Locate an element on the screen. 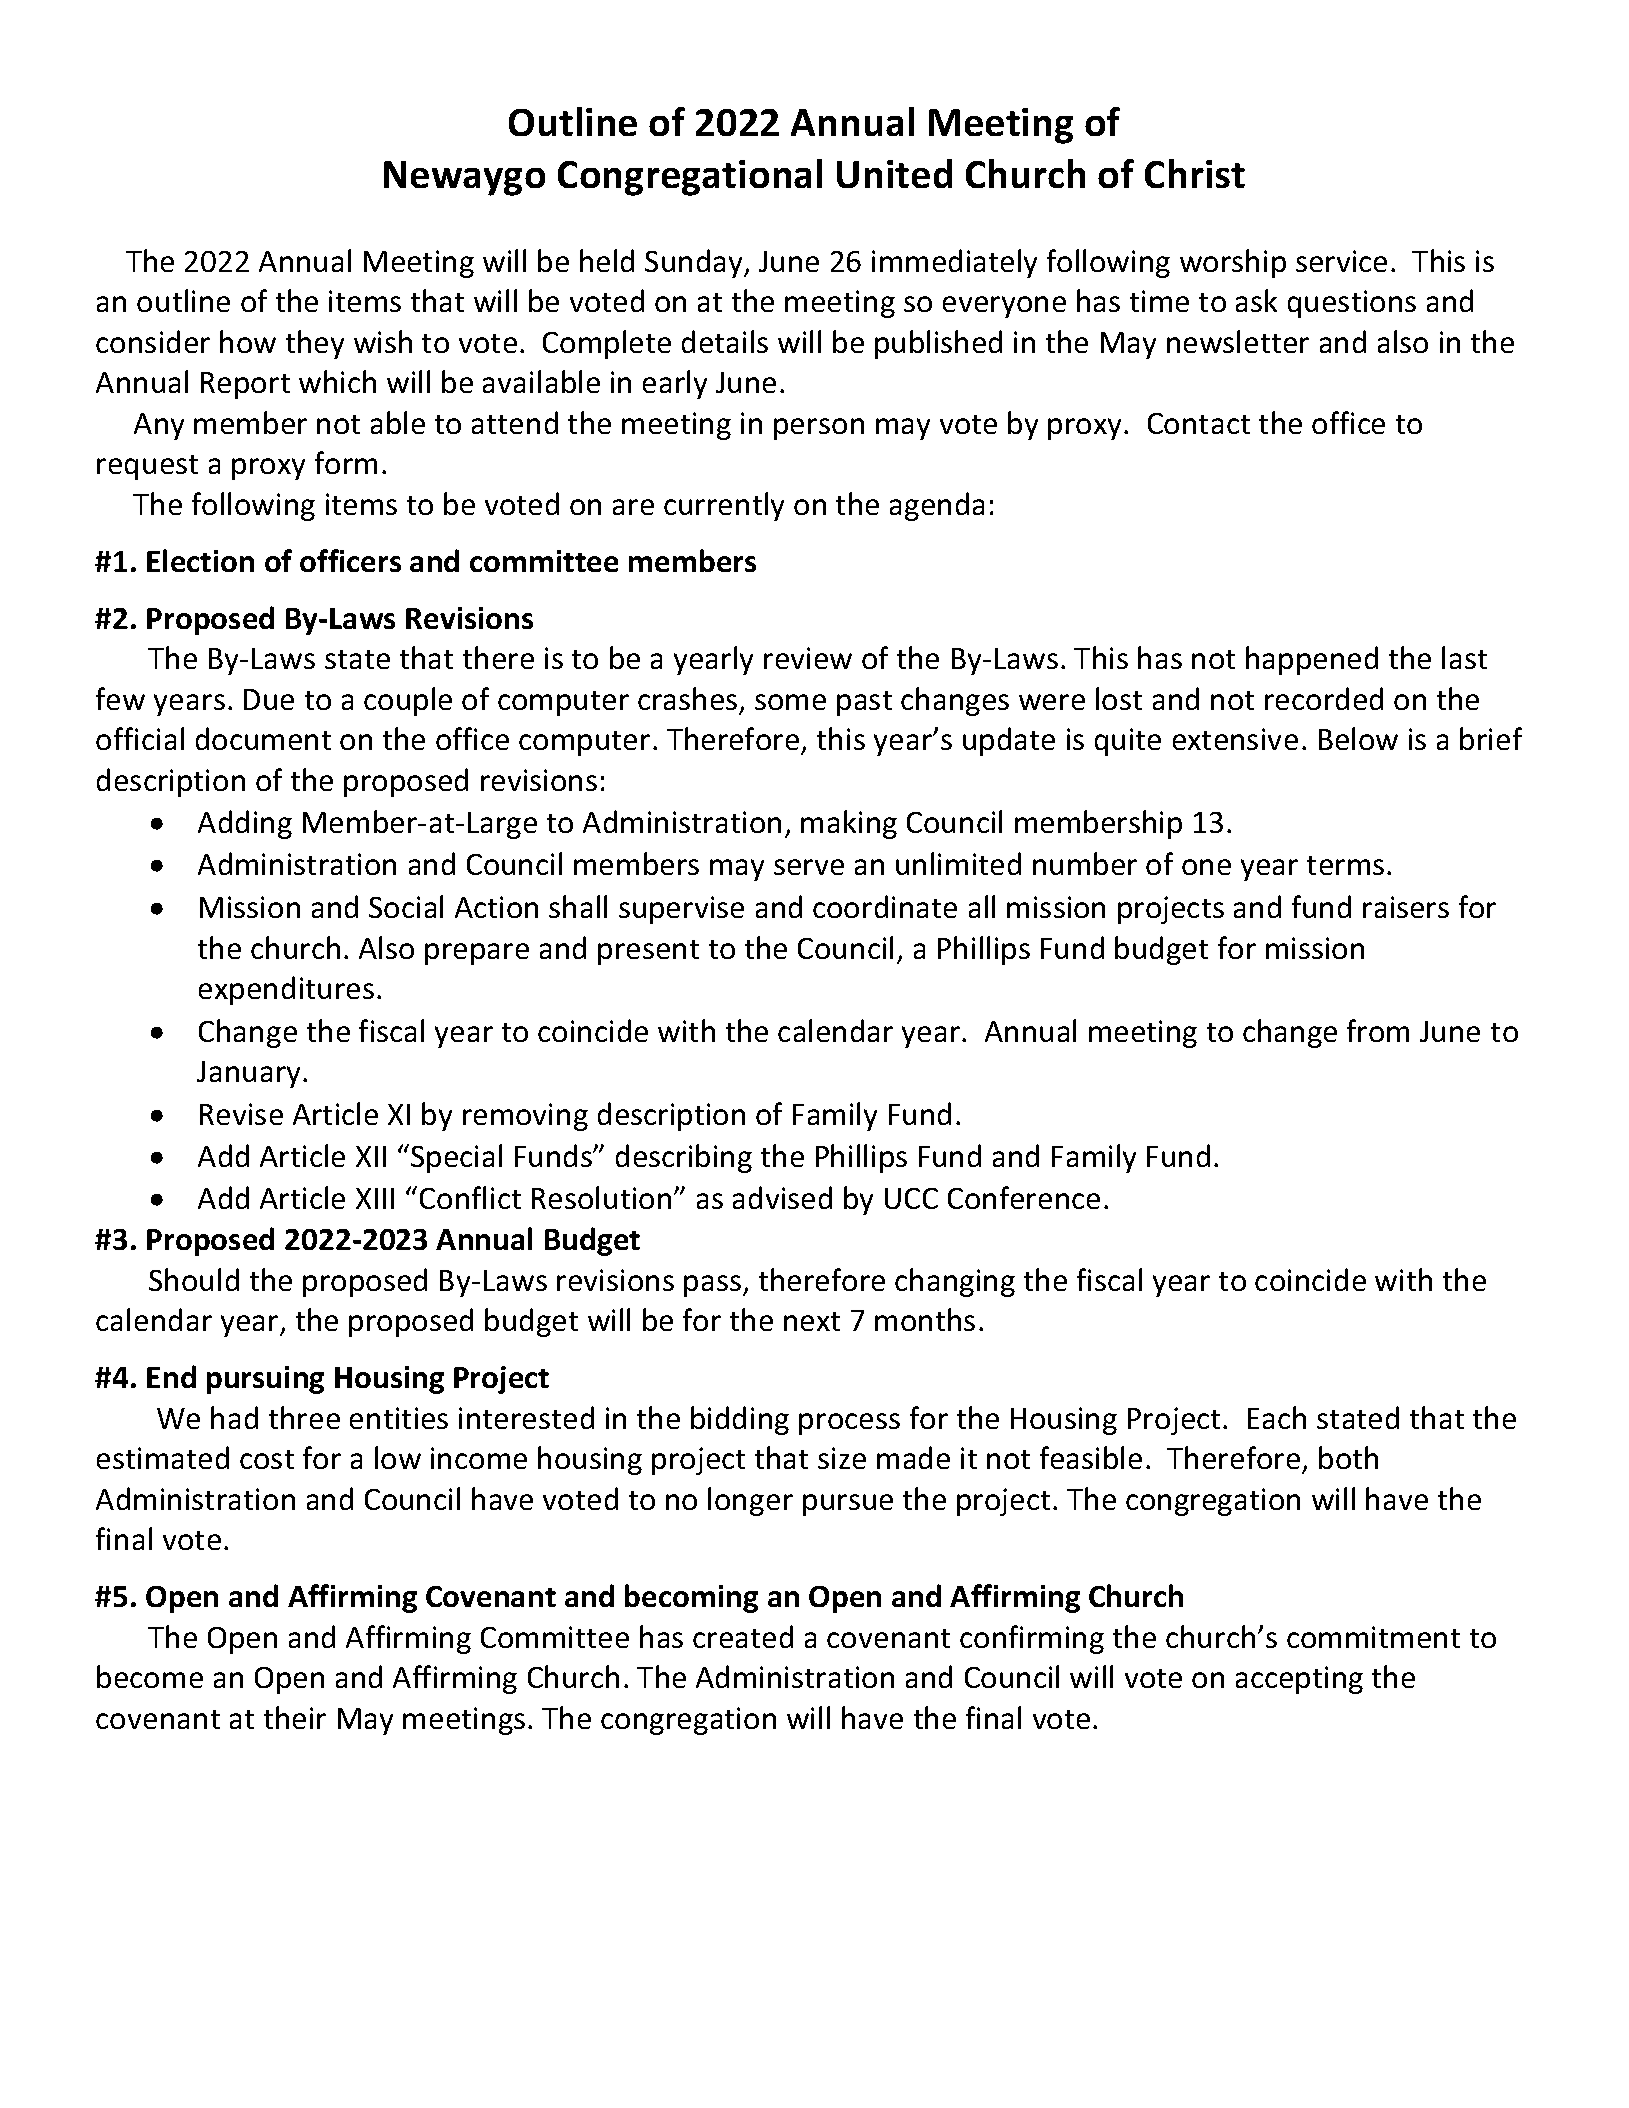 Image resolution: width=1629 pixels, height=2108 pixels. Adding is located at coordinates (245, 824).
